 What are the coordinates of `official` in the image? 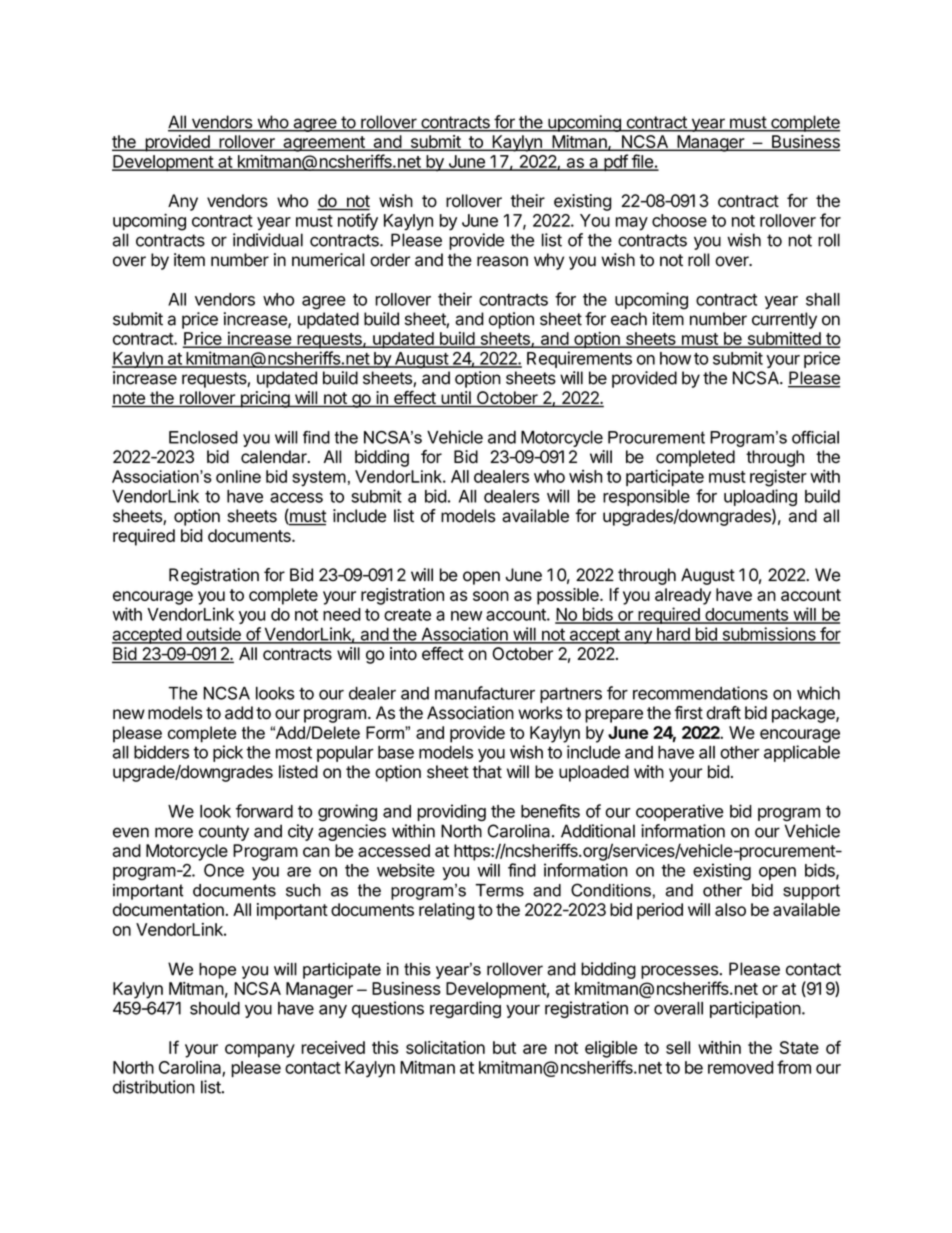 It's located at (815, 437).
